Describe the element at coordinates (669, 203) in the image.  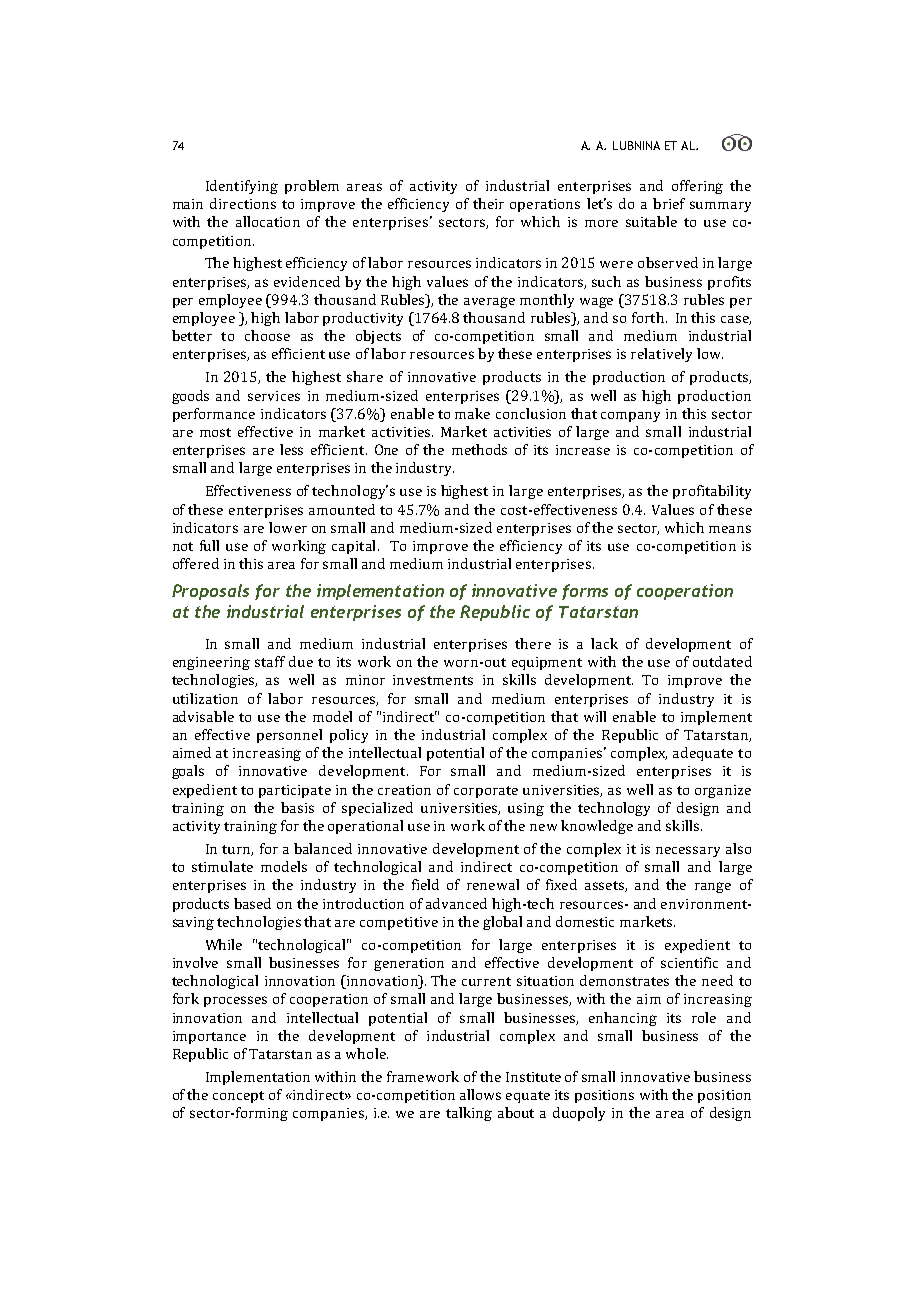
I see `brief` at that location.
